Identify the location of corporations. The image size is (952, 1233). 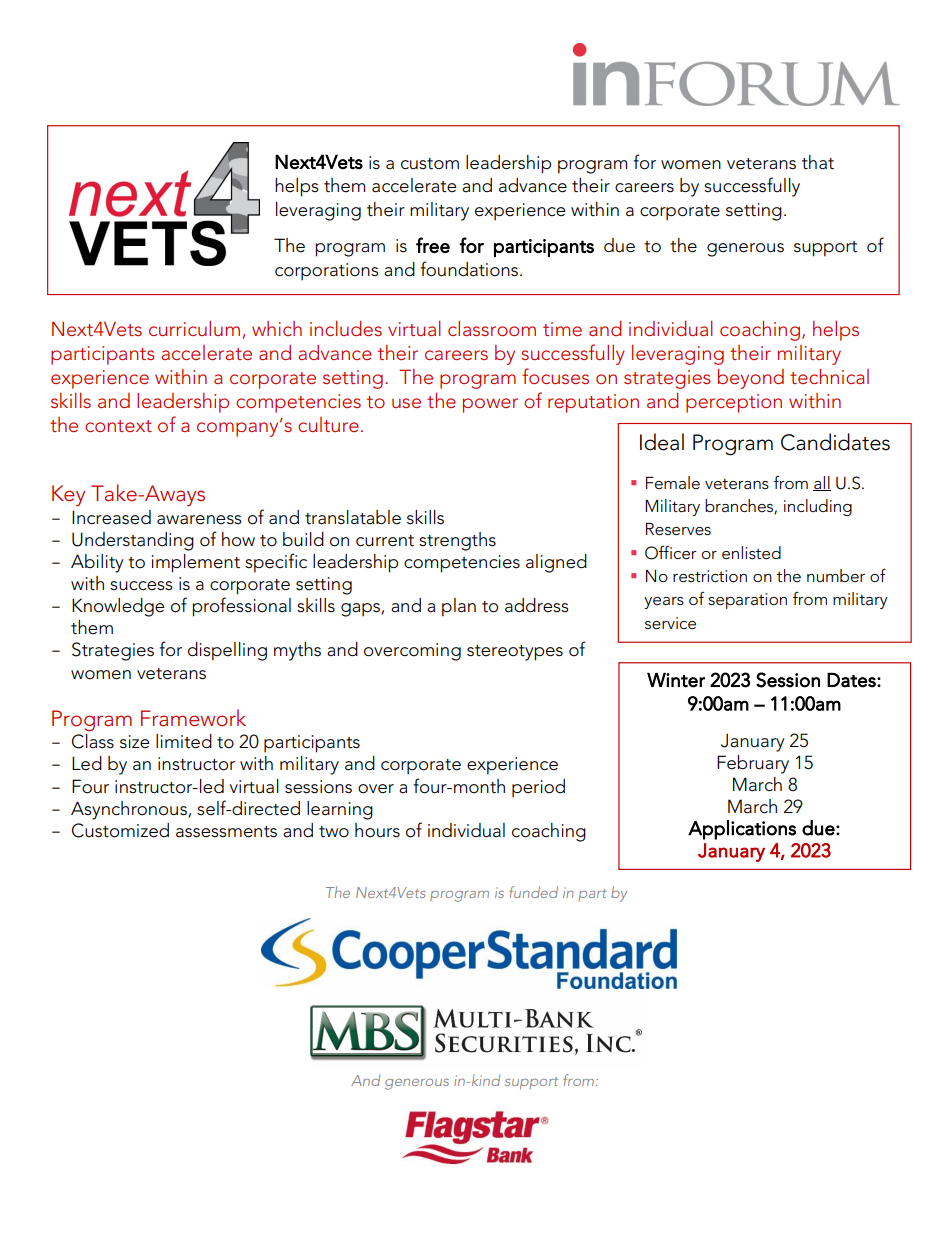
(327, 272).
